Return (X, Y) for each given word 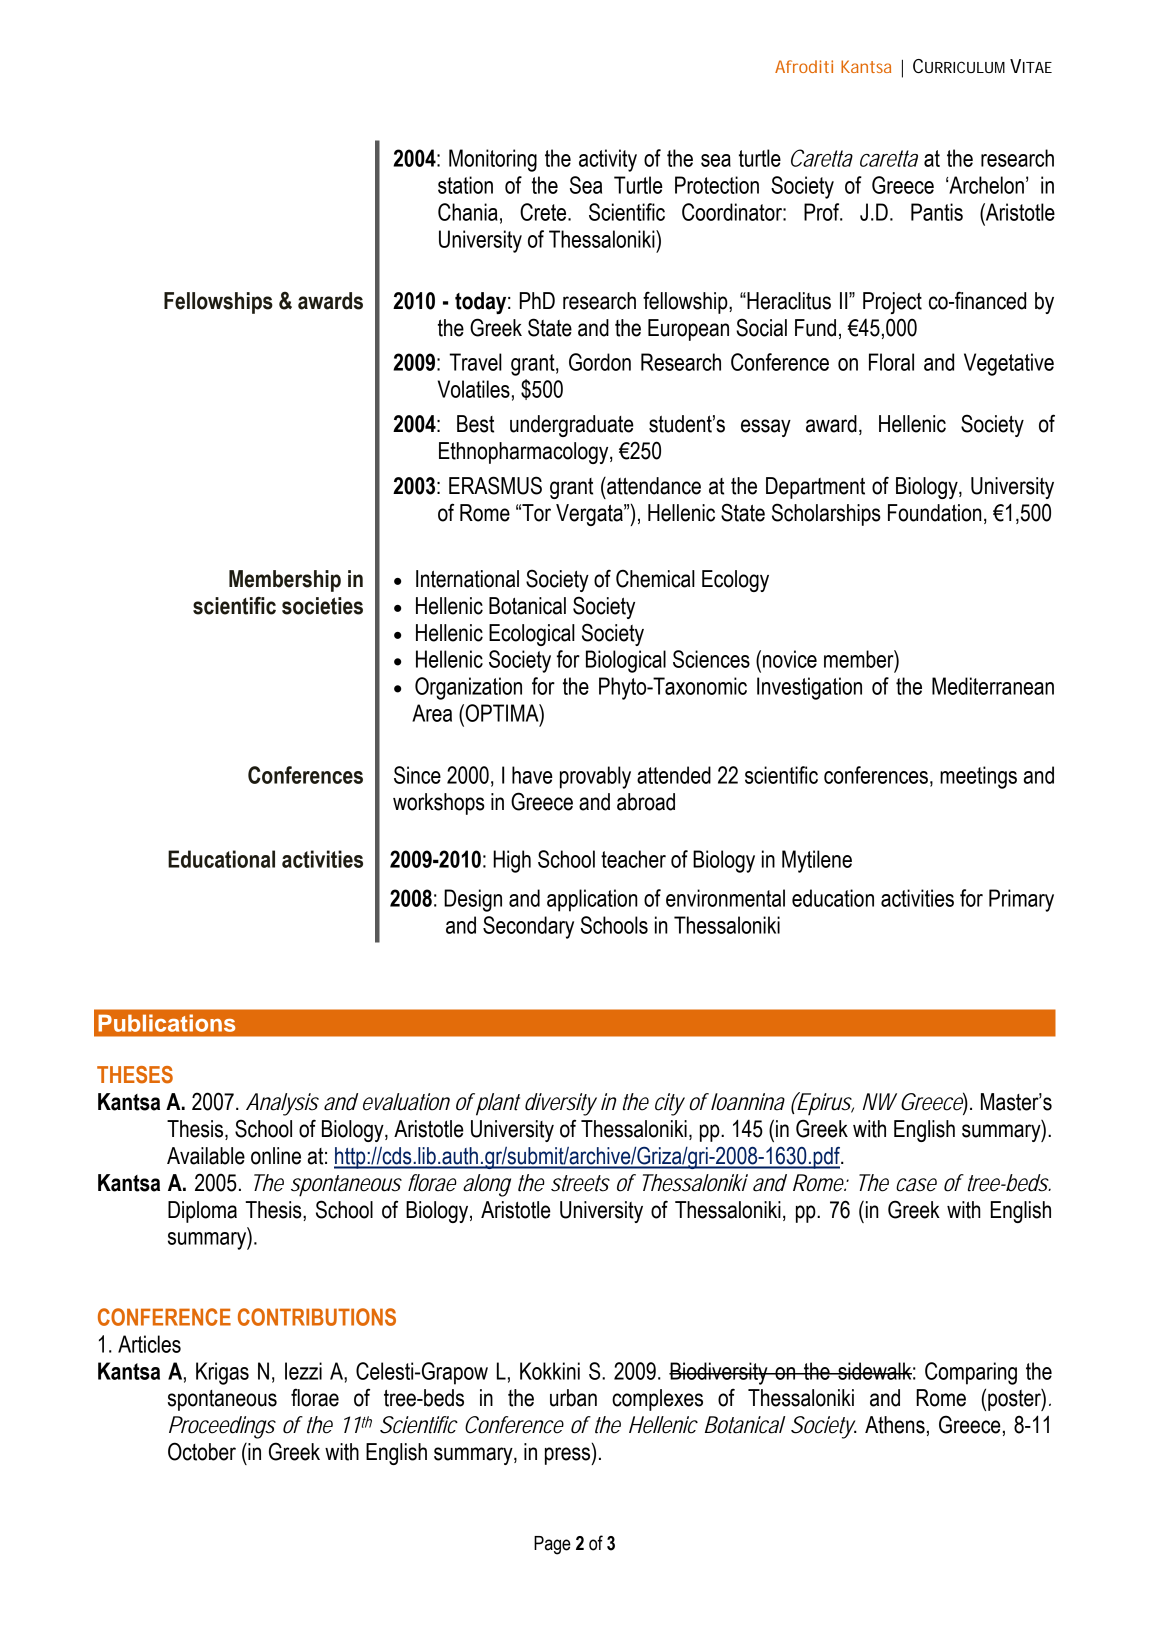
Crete (543, 212)
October (202, 1451)
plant (498, 1104)
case (916, 1185)
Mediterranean (993, 686)
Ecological (532, 635)
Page (552, 1545)
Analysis (282, 1104)
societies (322, 606)
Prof (823, 212)
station (465, 185)
